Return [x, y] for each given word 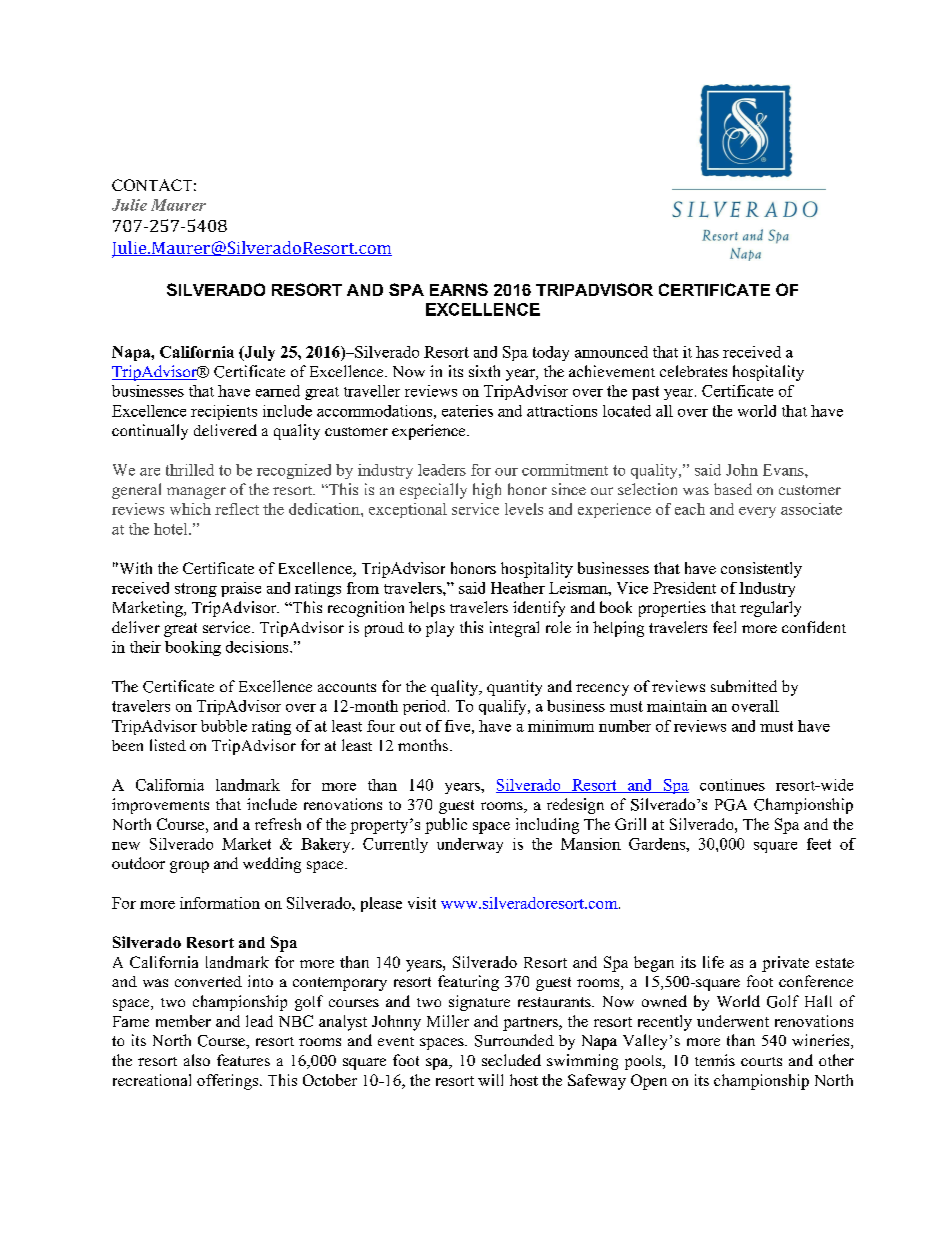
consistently [761, 570]
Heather [518, 588]
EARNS [459, 289]
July [258, 353]
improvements [160, 806]
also [197, 1060]
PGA [731, 805]
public [446, 826]
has [707, 352]
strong [196, 590]
